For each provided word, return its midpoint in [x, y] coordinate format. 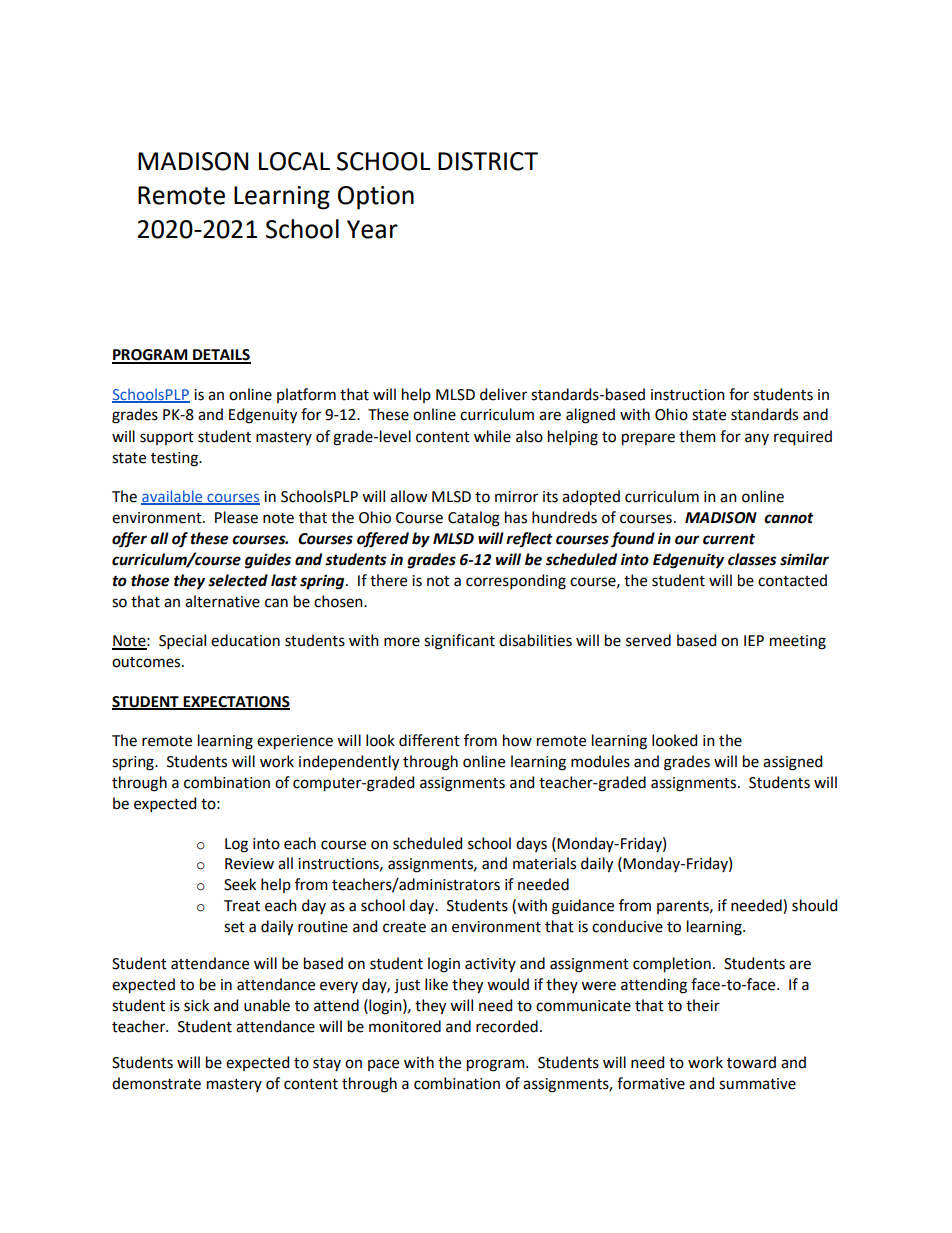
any [757, 439]
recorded [507, 1026]
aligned [590, 416]
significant [459, 642]
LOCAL [294, 161]
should [814, 905]
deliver [503, 394]
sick [196, 1005]
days [531, 844]
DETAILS [221, 356]
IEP [754, 640]
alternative [222, 601]
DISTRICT [488, 161]
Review [249, 864]
